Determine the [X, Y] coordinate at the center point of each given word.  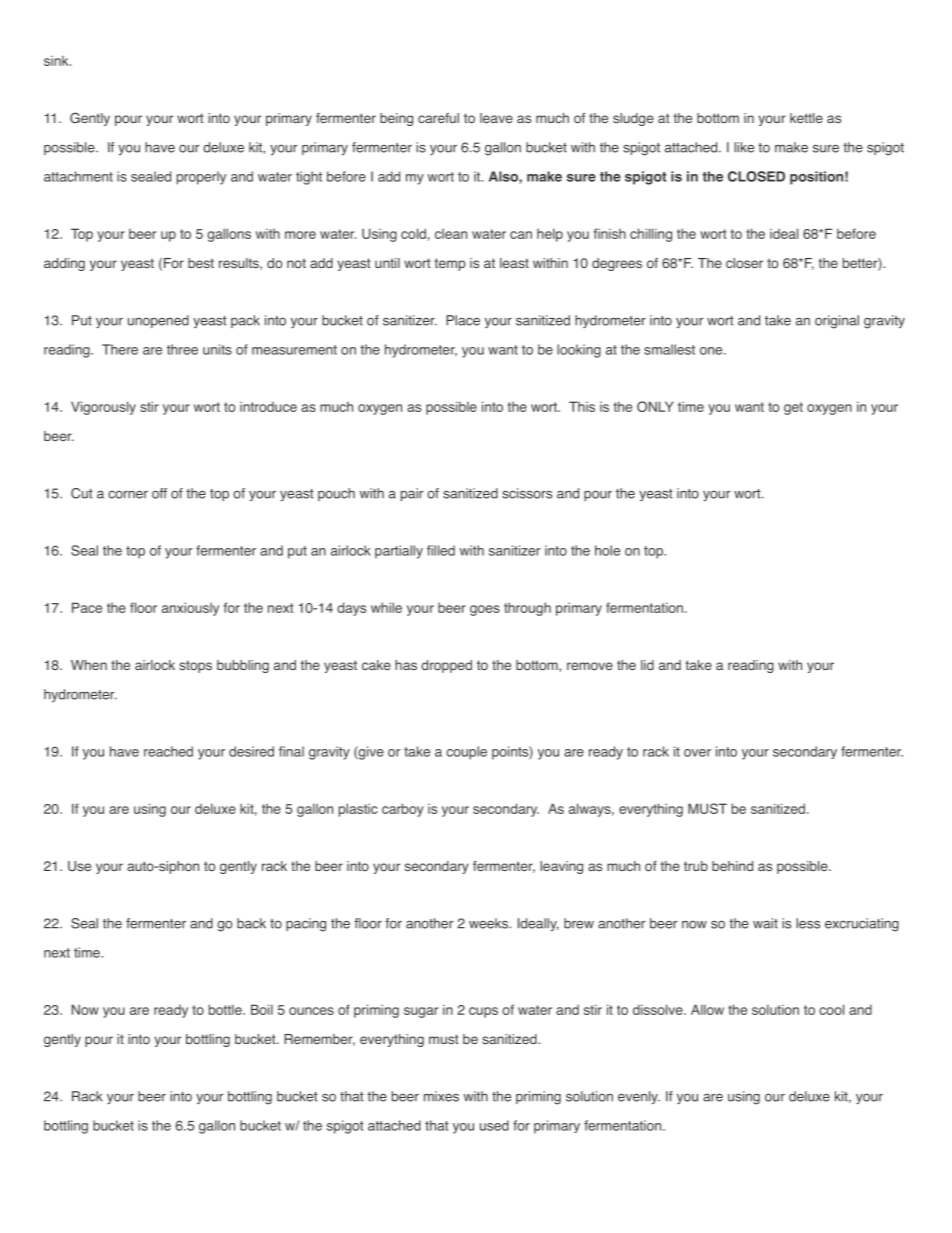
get [793, 408]
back [251, 923]
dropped [446, 666]
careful [438, 118]
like [744, 147]
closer [744, 263]
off [159, 493]
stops [195, 666]
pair [412, 494]
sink [57, 61]
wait [765, 923]
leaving [561, 867]
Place [463, 320]
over [697, 753]
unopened [158, 321]
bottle [226, 1009]
